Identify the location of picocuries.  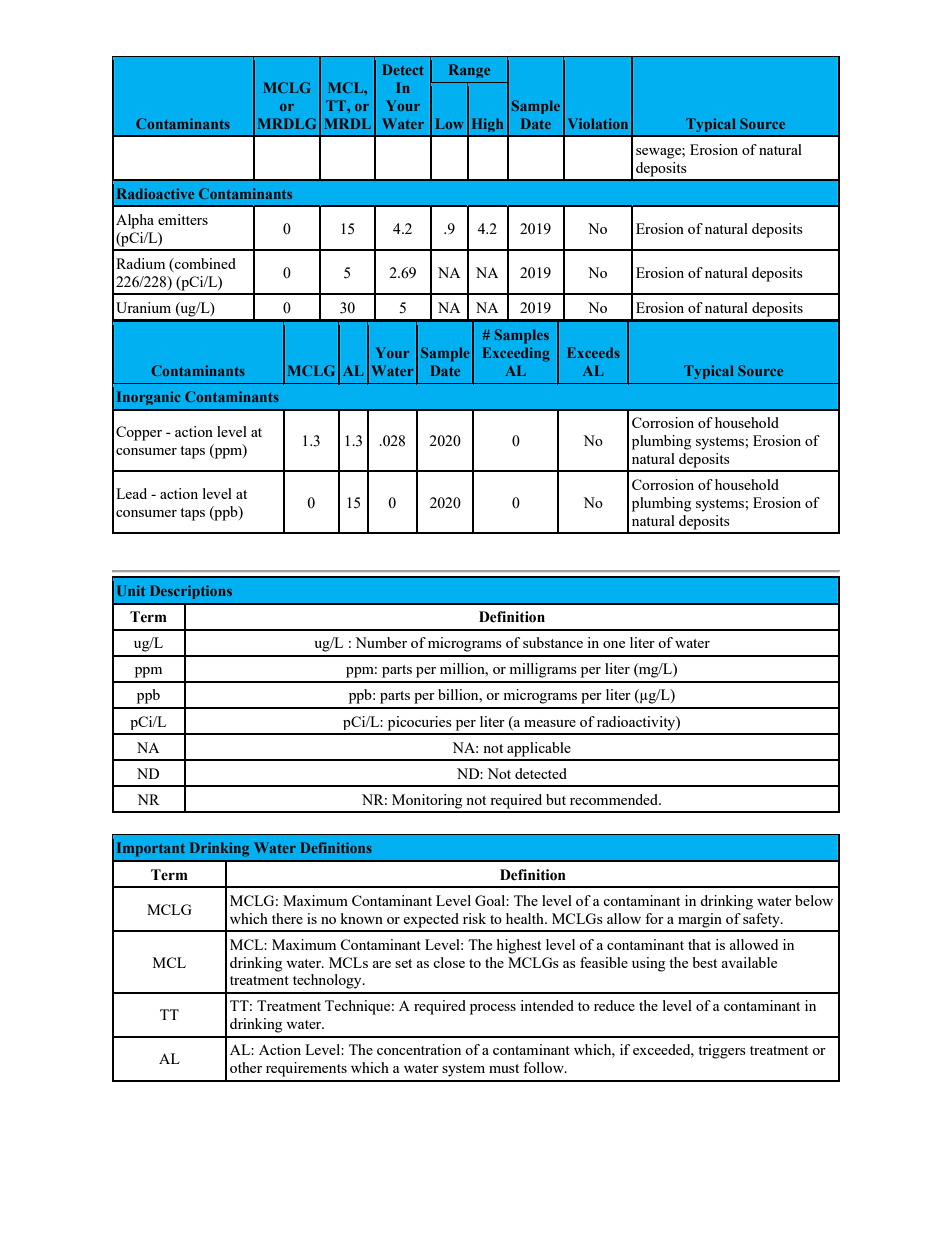
(420, 723).
